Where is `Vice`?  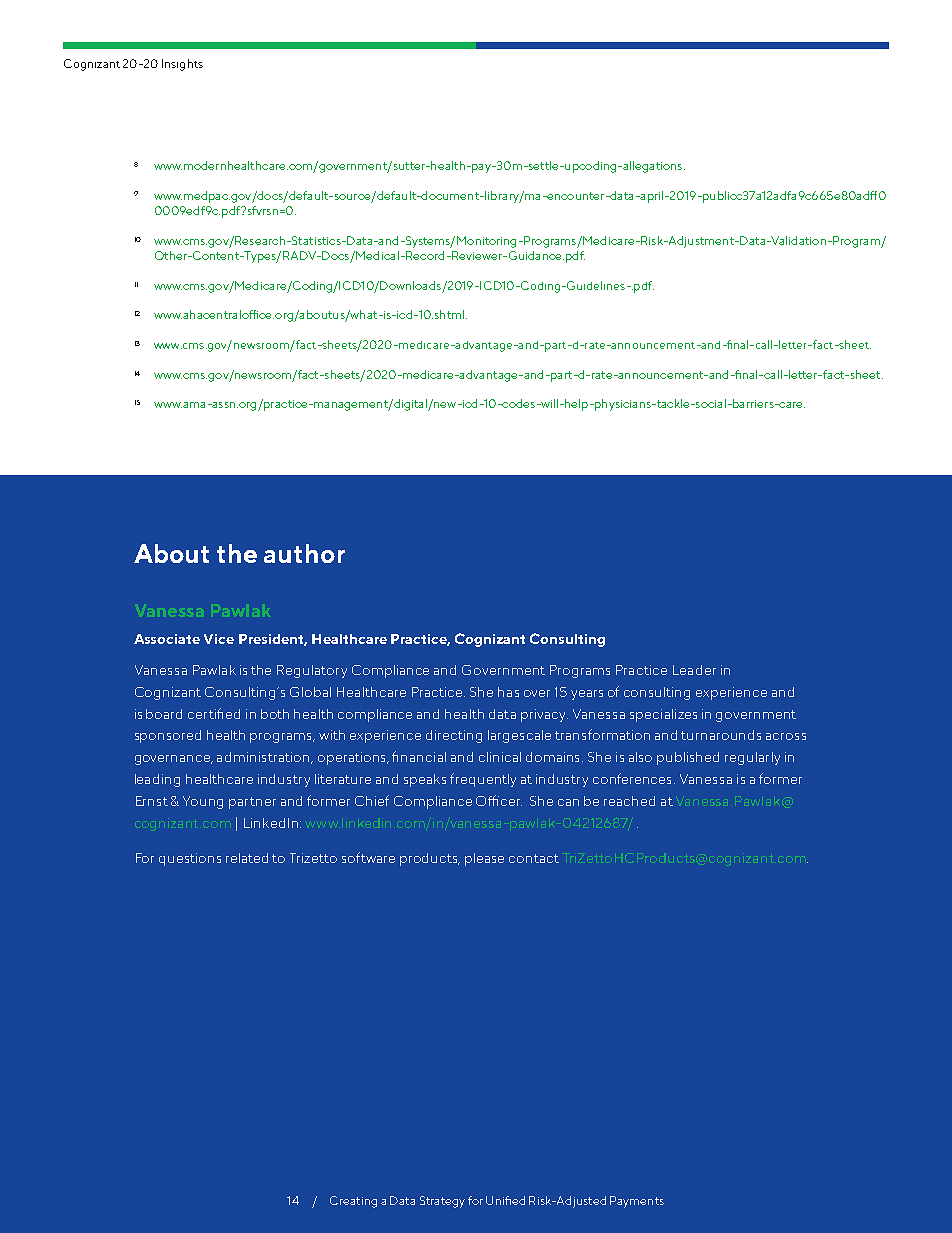
Vice is located at coordinates (219, 639).
